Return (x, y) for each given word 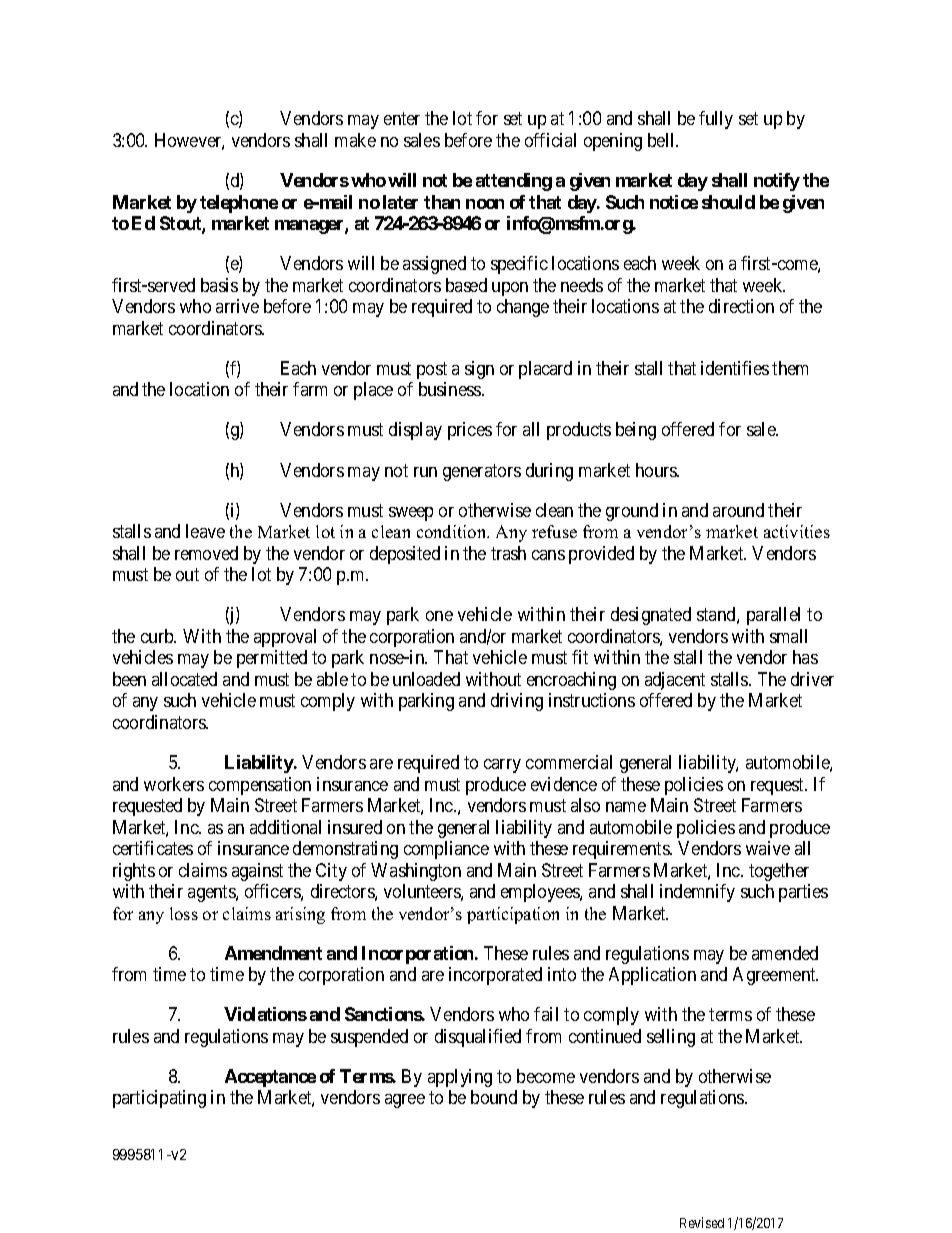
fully (716, 120)
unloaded (426, 679)
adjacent (675, 681)
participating (159, 1099)
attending (514, 182)
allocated (184, 679)
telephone (239, 204)
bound (494, 1097)
